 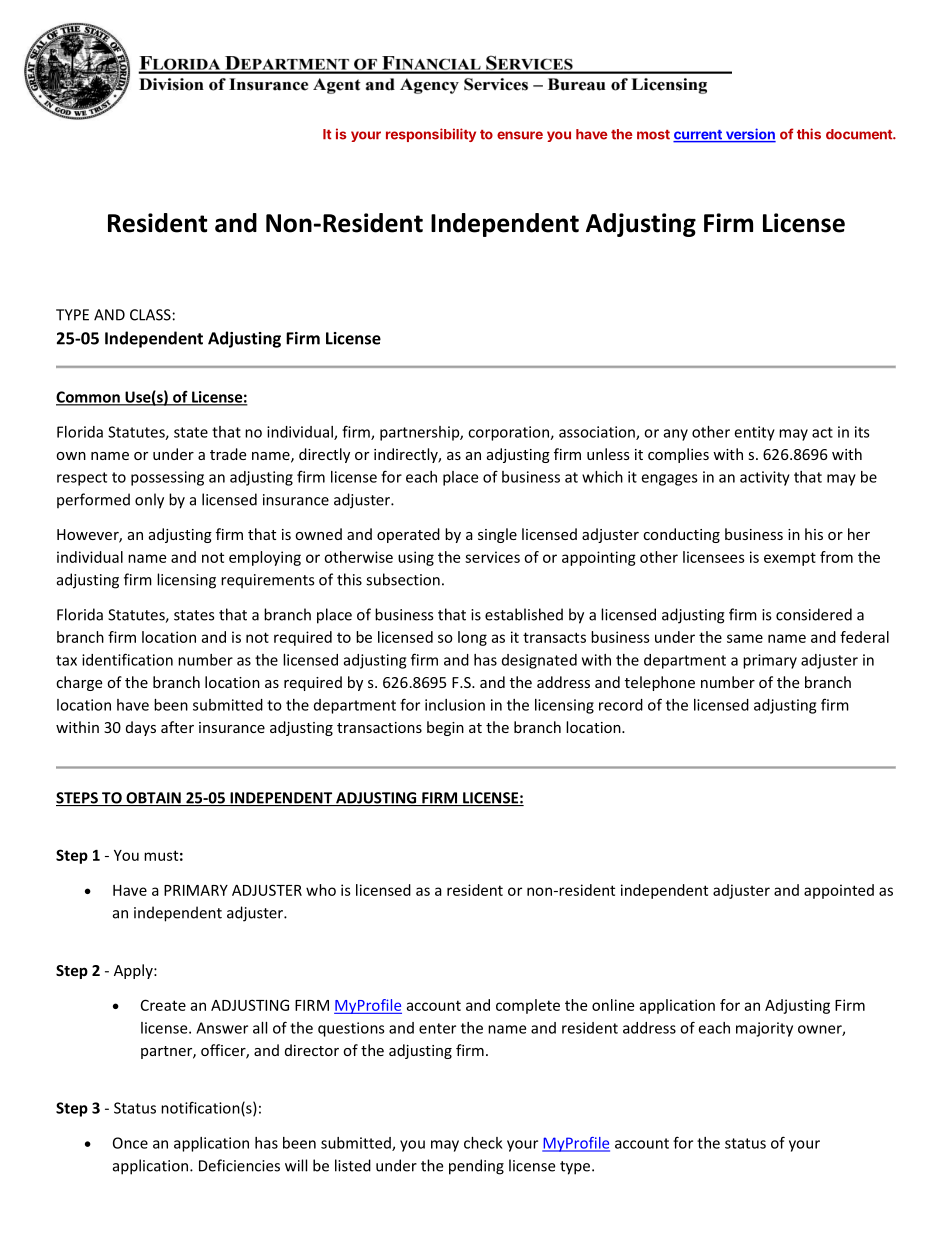 I want to click on corporation, so click(x=509, y=433).
